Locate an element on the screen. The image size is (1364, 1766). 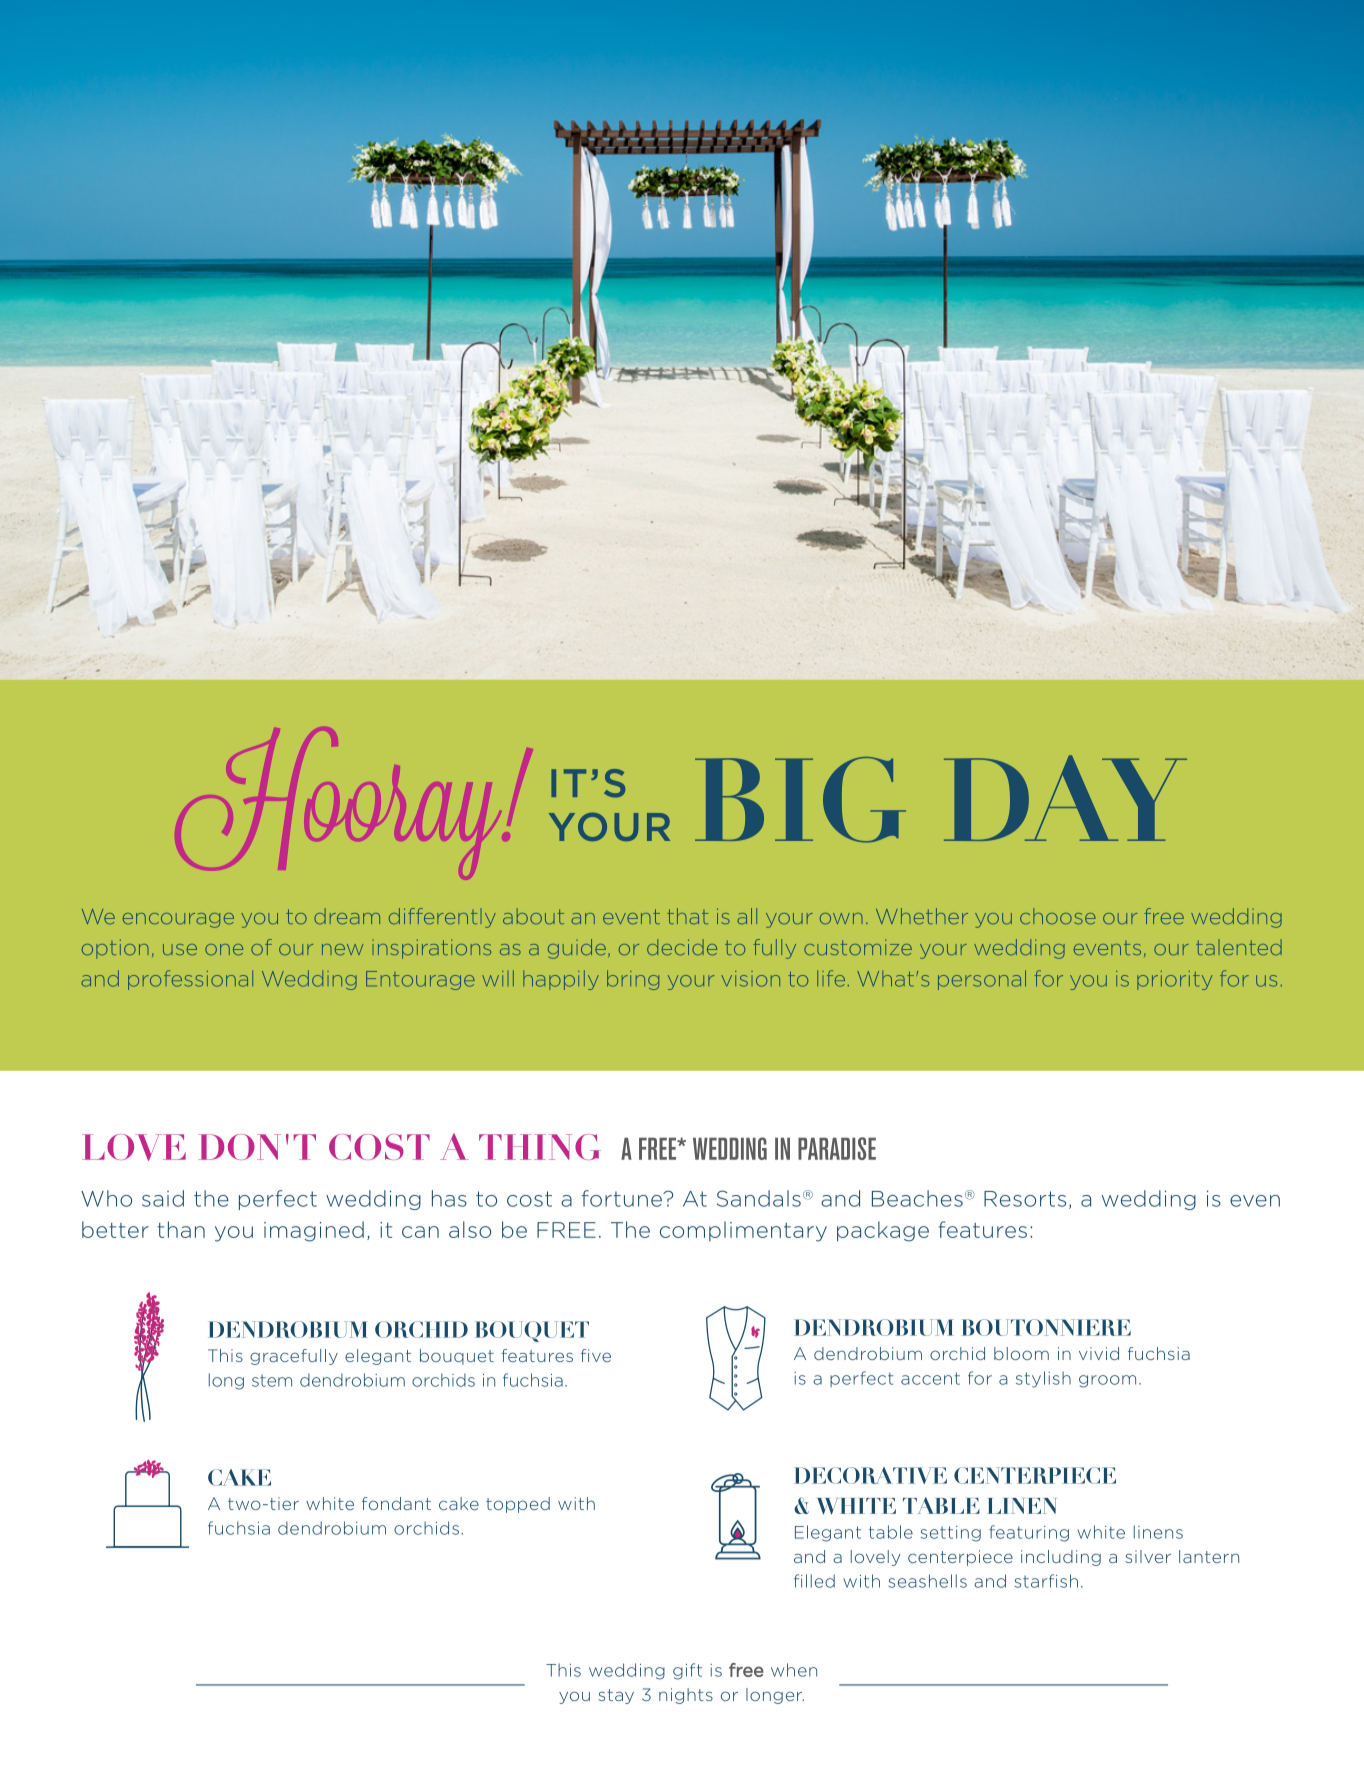
bring is located at coordinates (633, 980).
